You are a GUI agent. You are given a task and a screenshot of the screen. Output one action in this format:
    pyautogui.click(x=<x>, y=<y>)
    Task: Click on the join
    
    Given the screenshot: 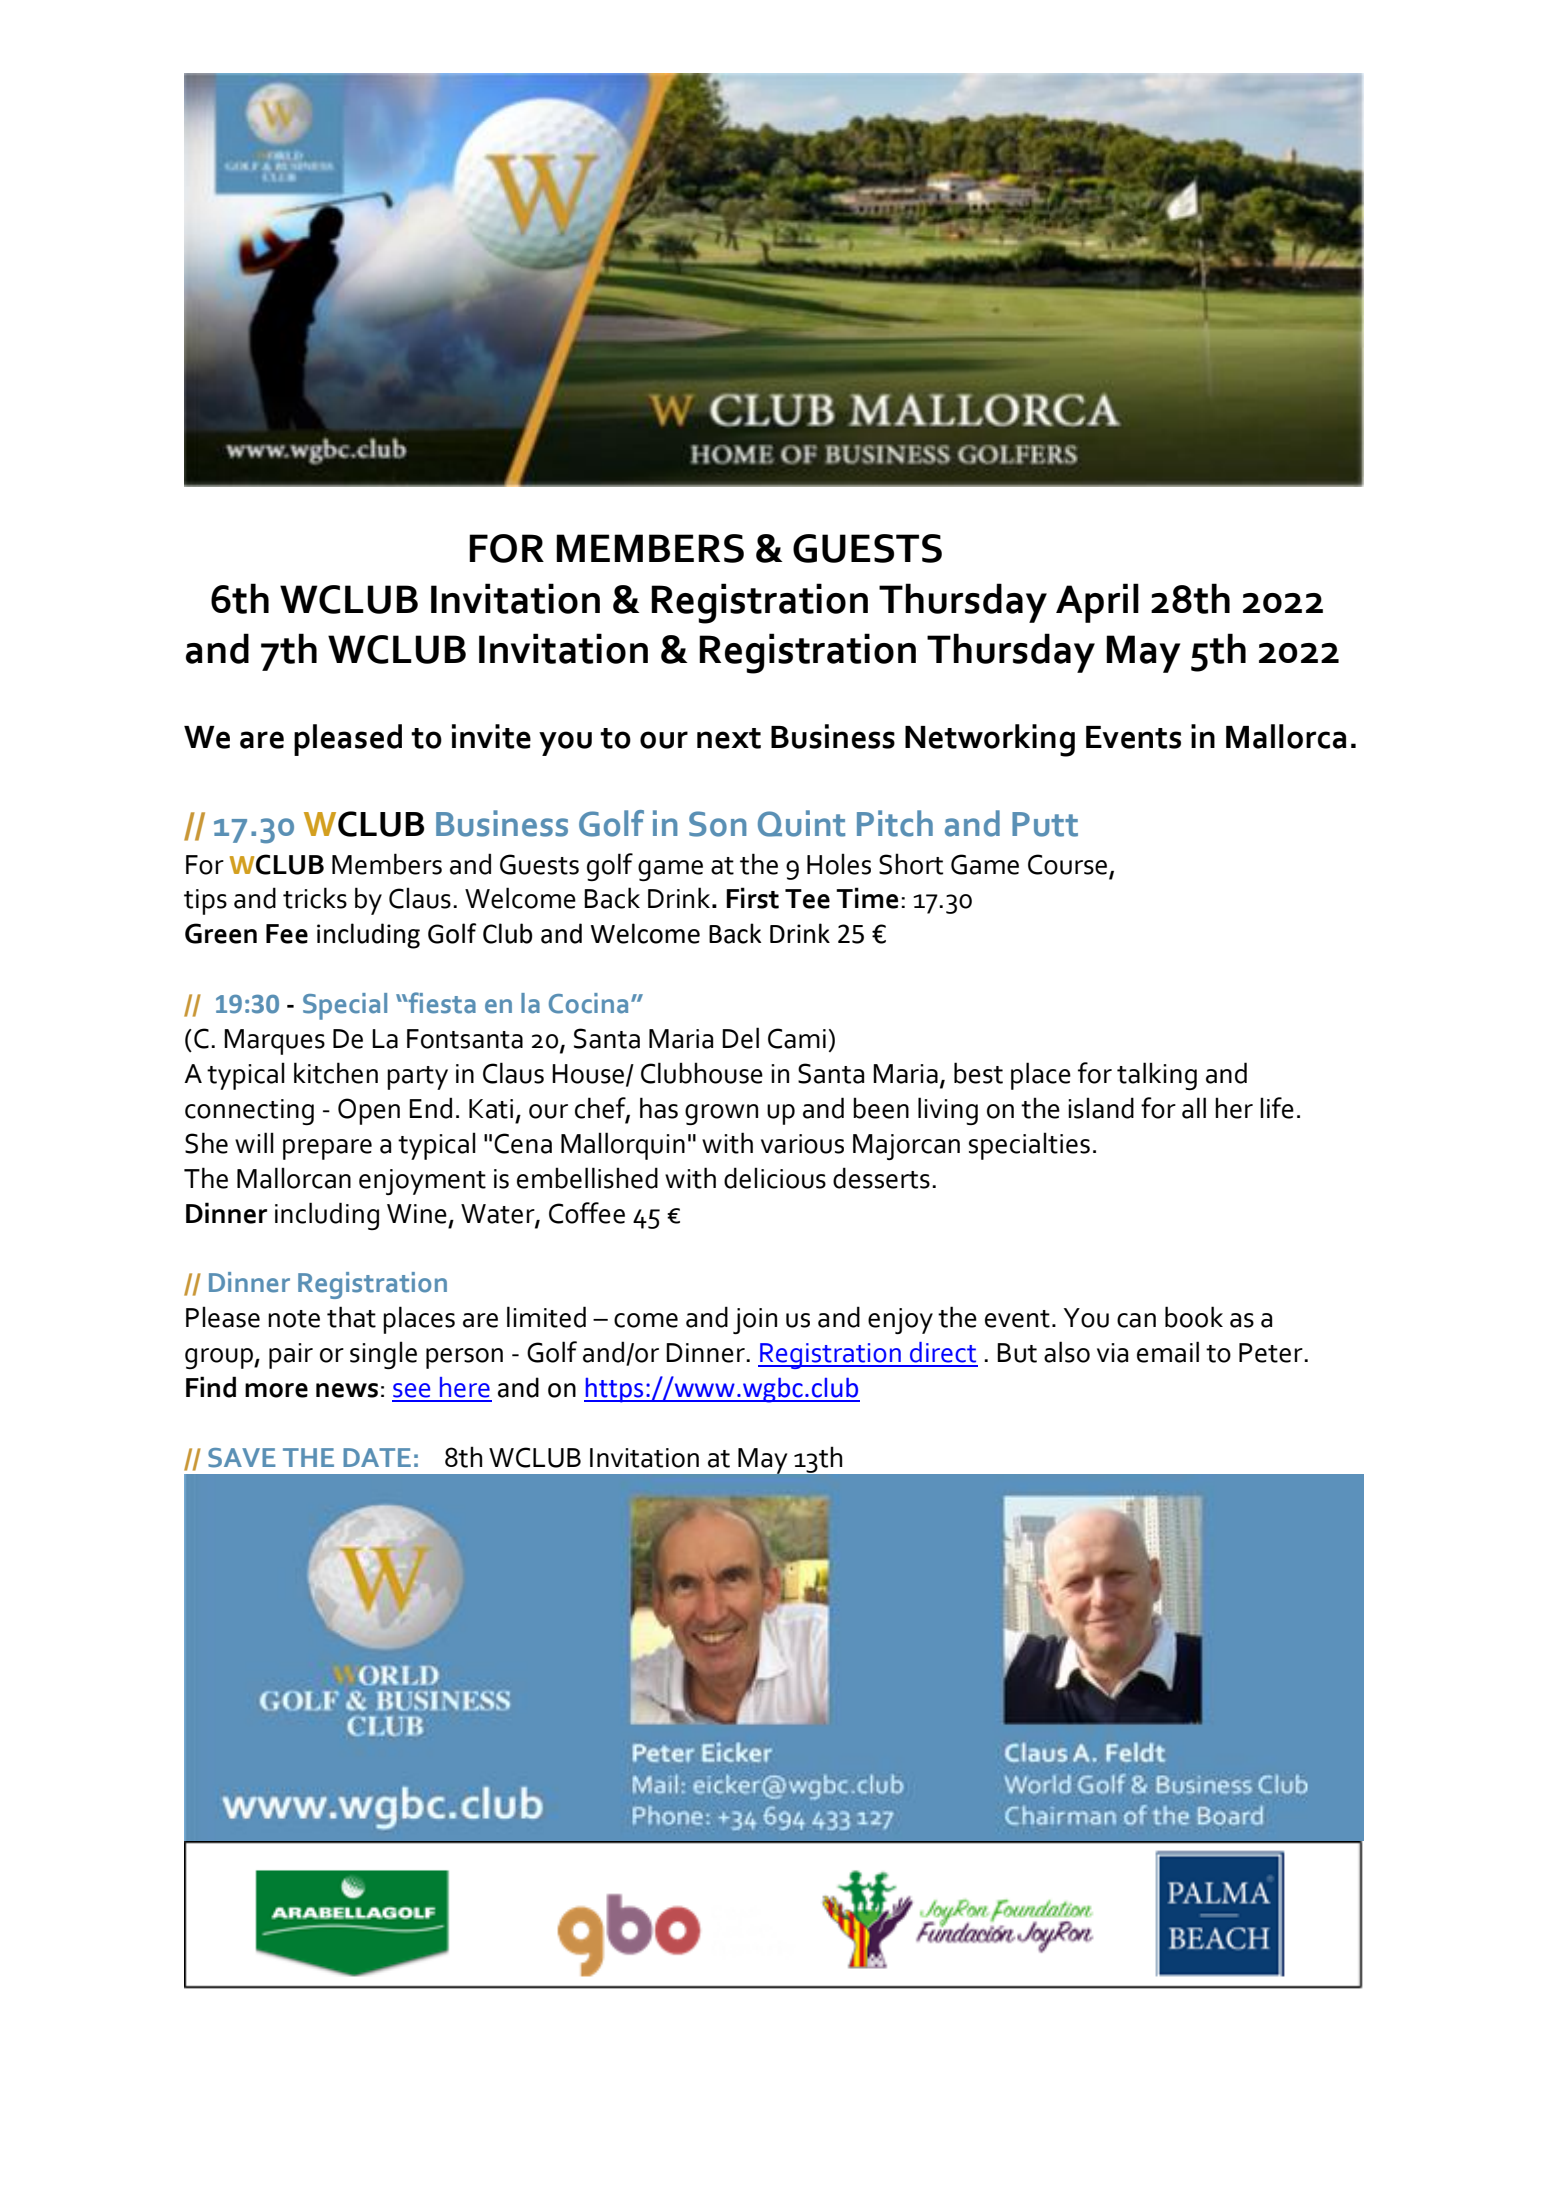 What is the action you would take?
    pyautogui.click(x=755, y=1321)
